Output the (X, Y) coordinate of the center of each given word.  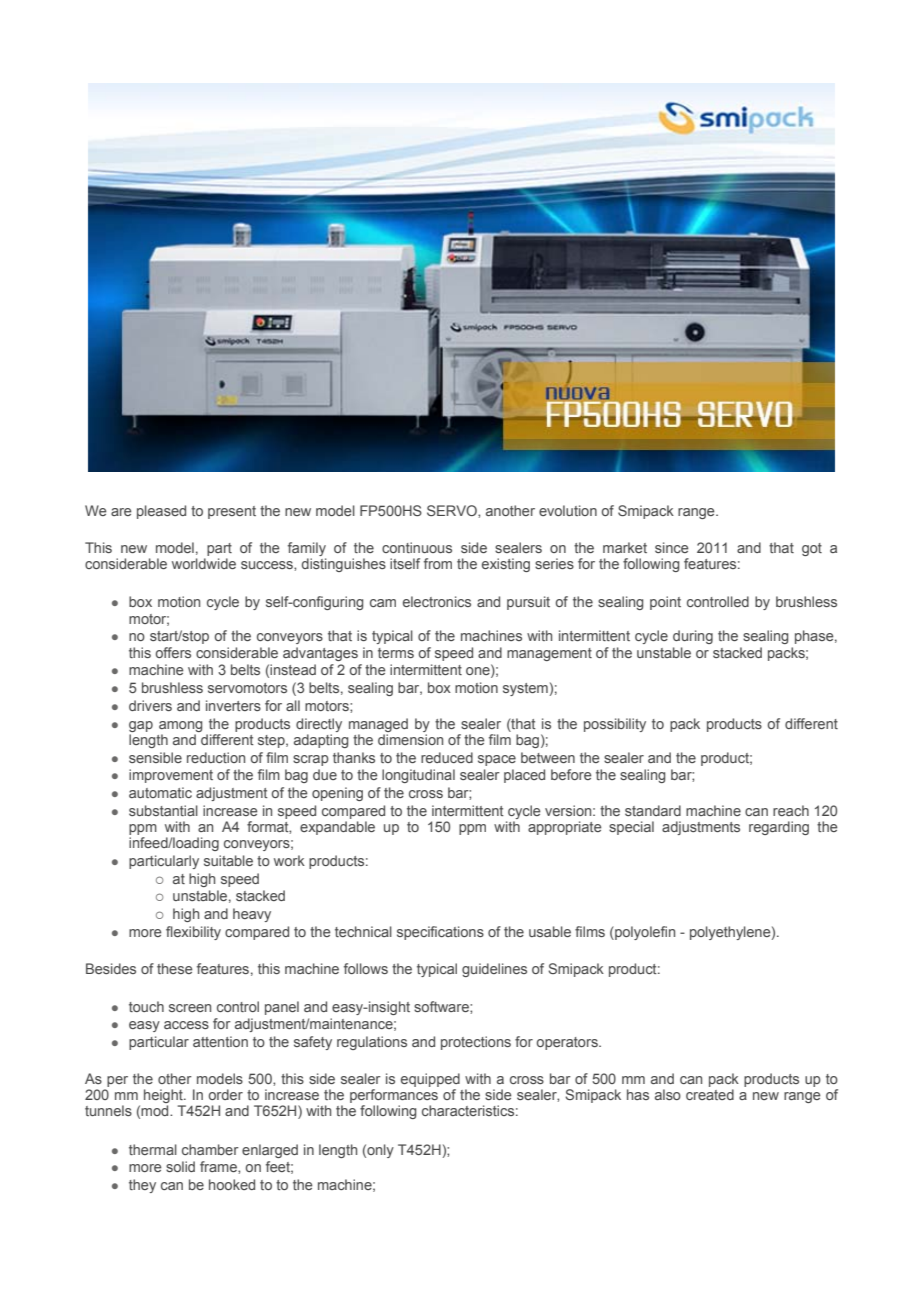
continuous (417, 547)
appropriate (565, 828)
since (672, 547)
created (710, 1094)
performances (394, 1096)
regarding (779, 828)
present (232, 512)
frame (219, 1166)
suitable (228, 860)
